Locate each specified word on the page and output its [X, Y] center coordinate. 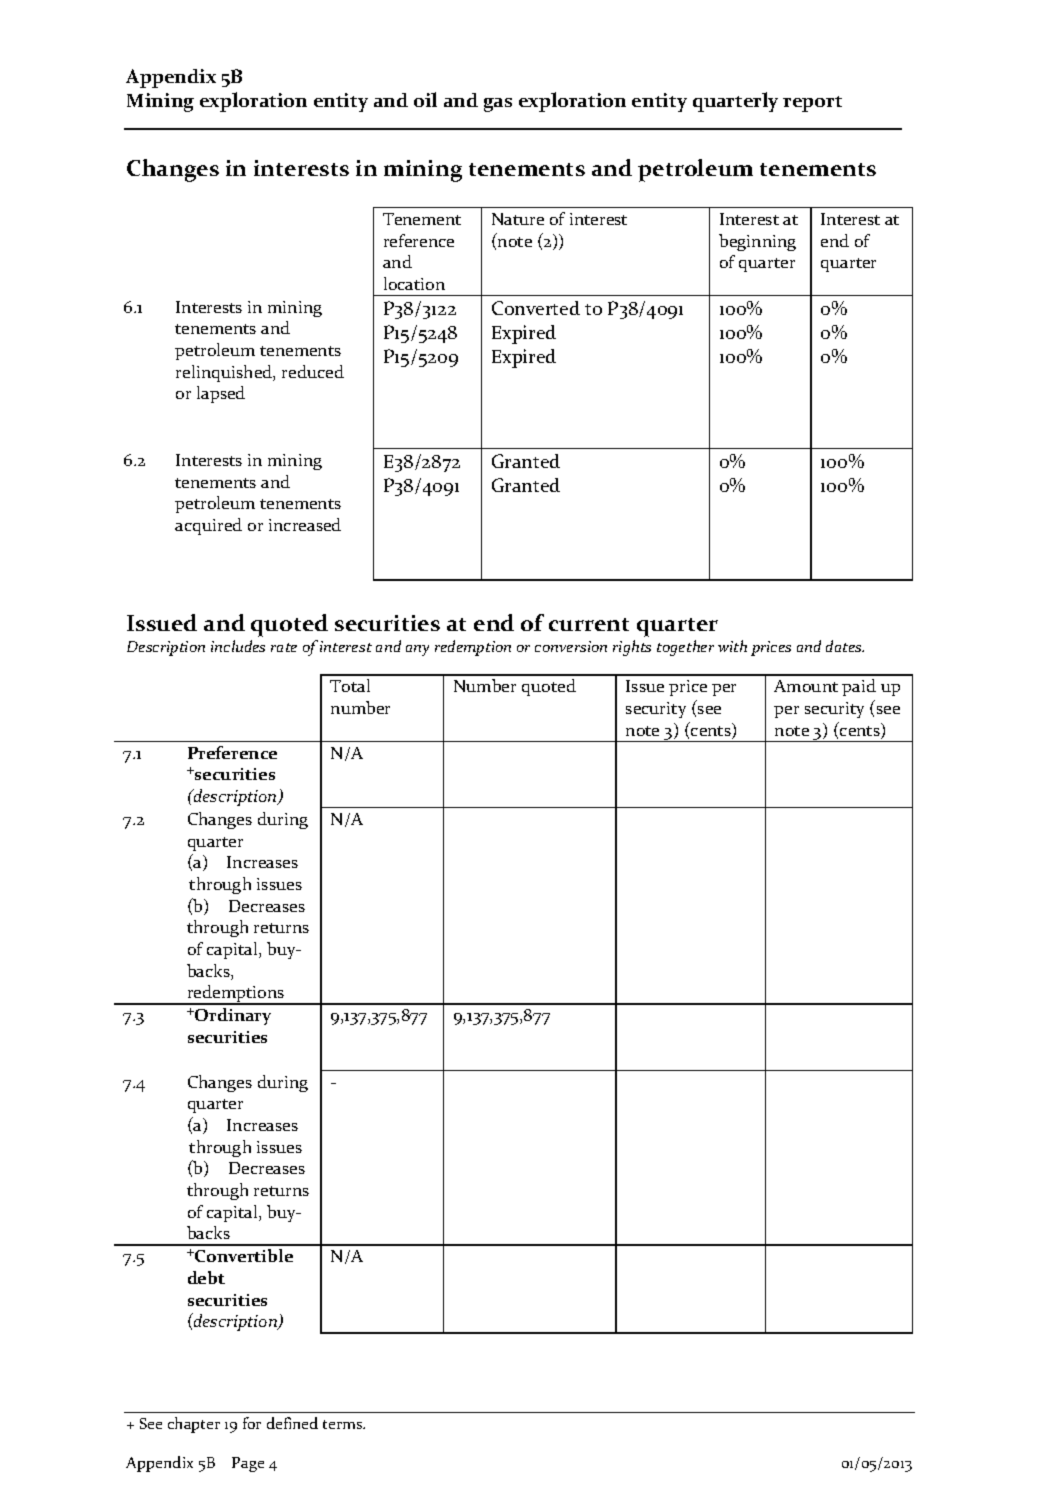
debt [206, 1277]
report [812, 104]
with [732, 646]
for [252, 1423]
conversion [571, 646]
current [589, 624]
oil [425, 99]
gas [498, 105]
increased [305, 524]
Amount [806, 686]
